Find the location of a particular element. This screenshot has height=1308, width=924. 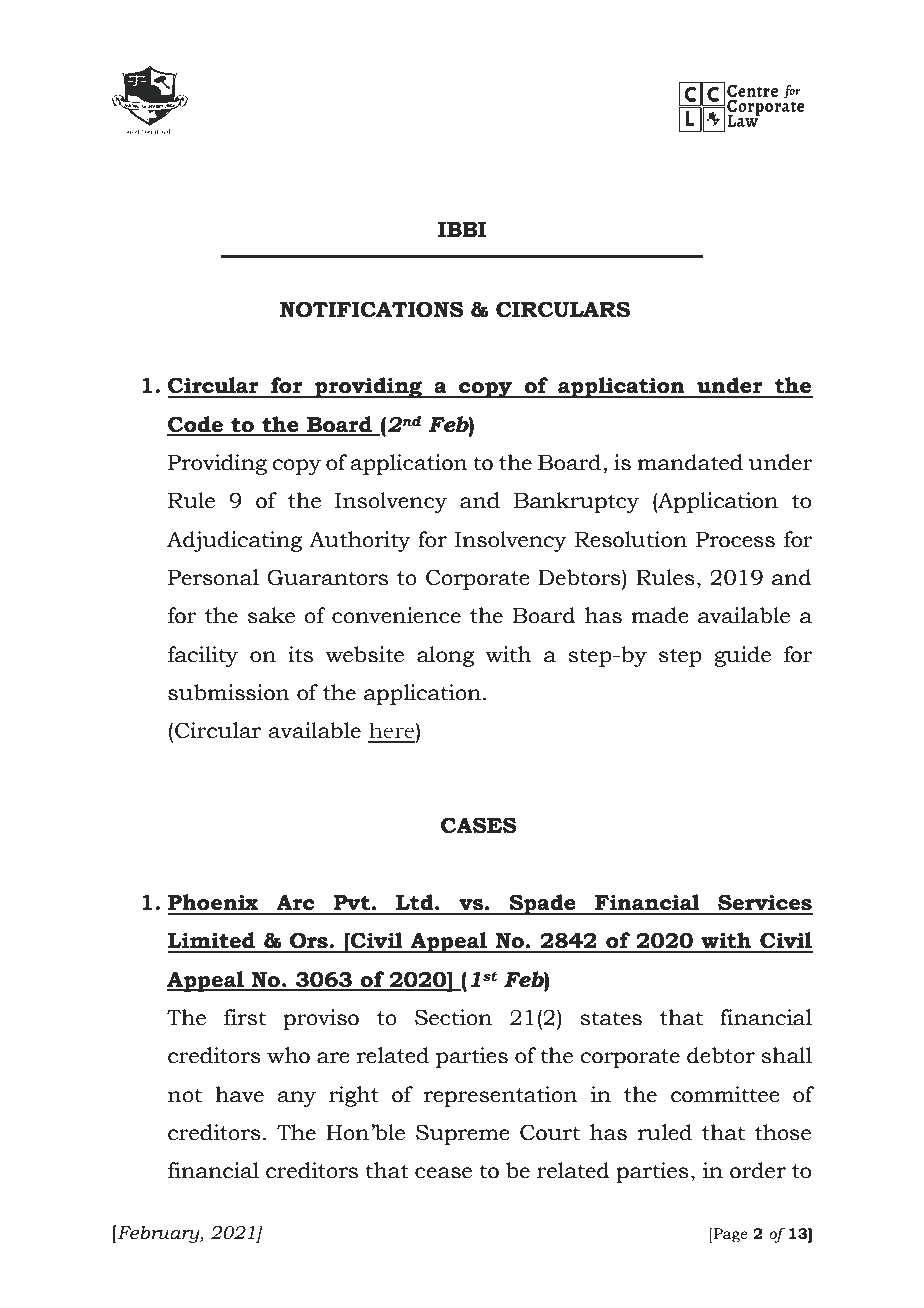

any is located at coordinates (296, 1099).
